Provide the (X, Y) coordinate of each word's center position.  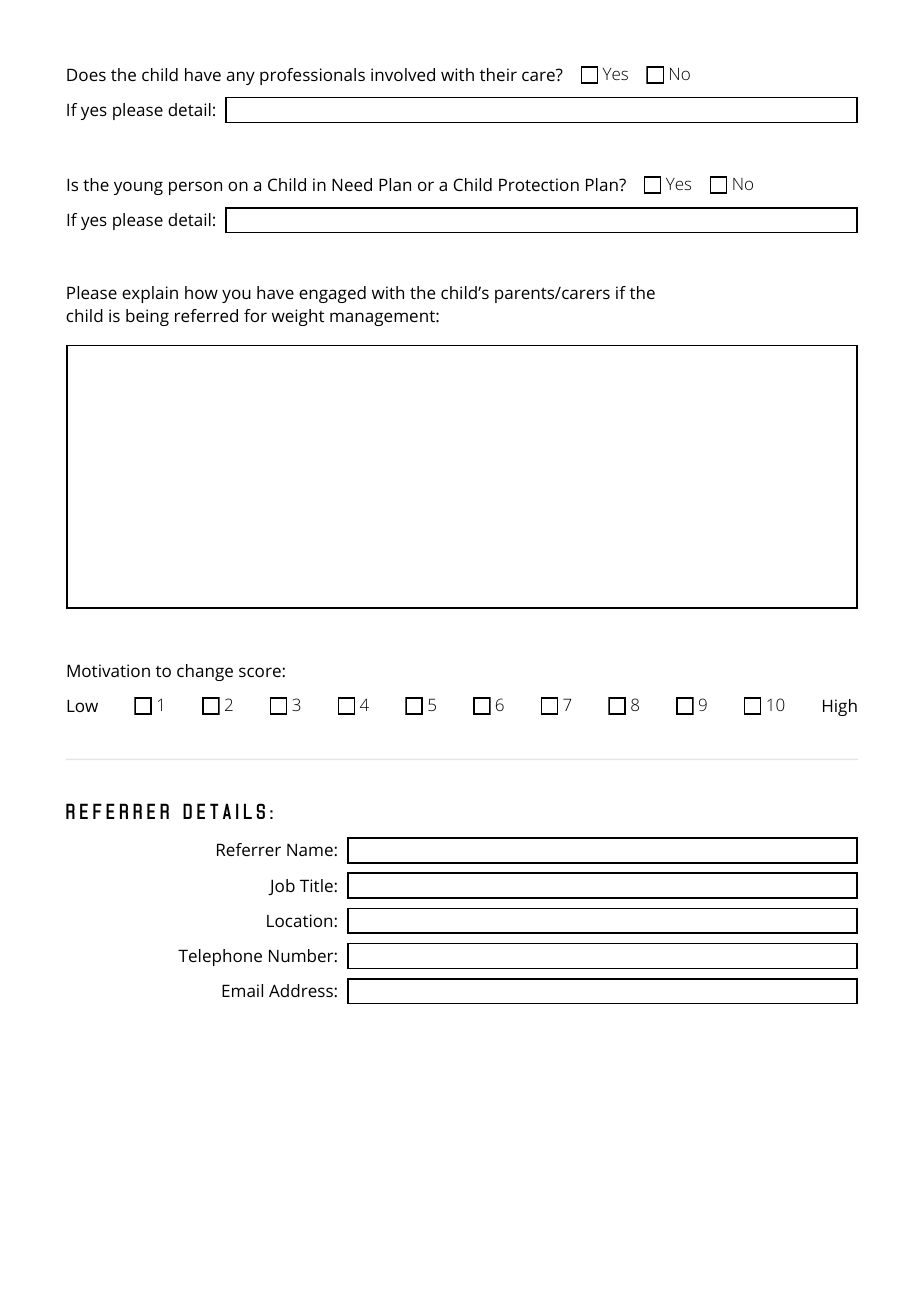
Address (301, 990)
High (840, 707)
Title (316, 885)
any (241, 78)
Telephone (220, 957)
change (205, 672)
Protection (539, 184)
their (498, 74)
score (260, 672)
